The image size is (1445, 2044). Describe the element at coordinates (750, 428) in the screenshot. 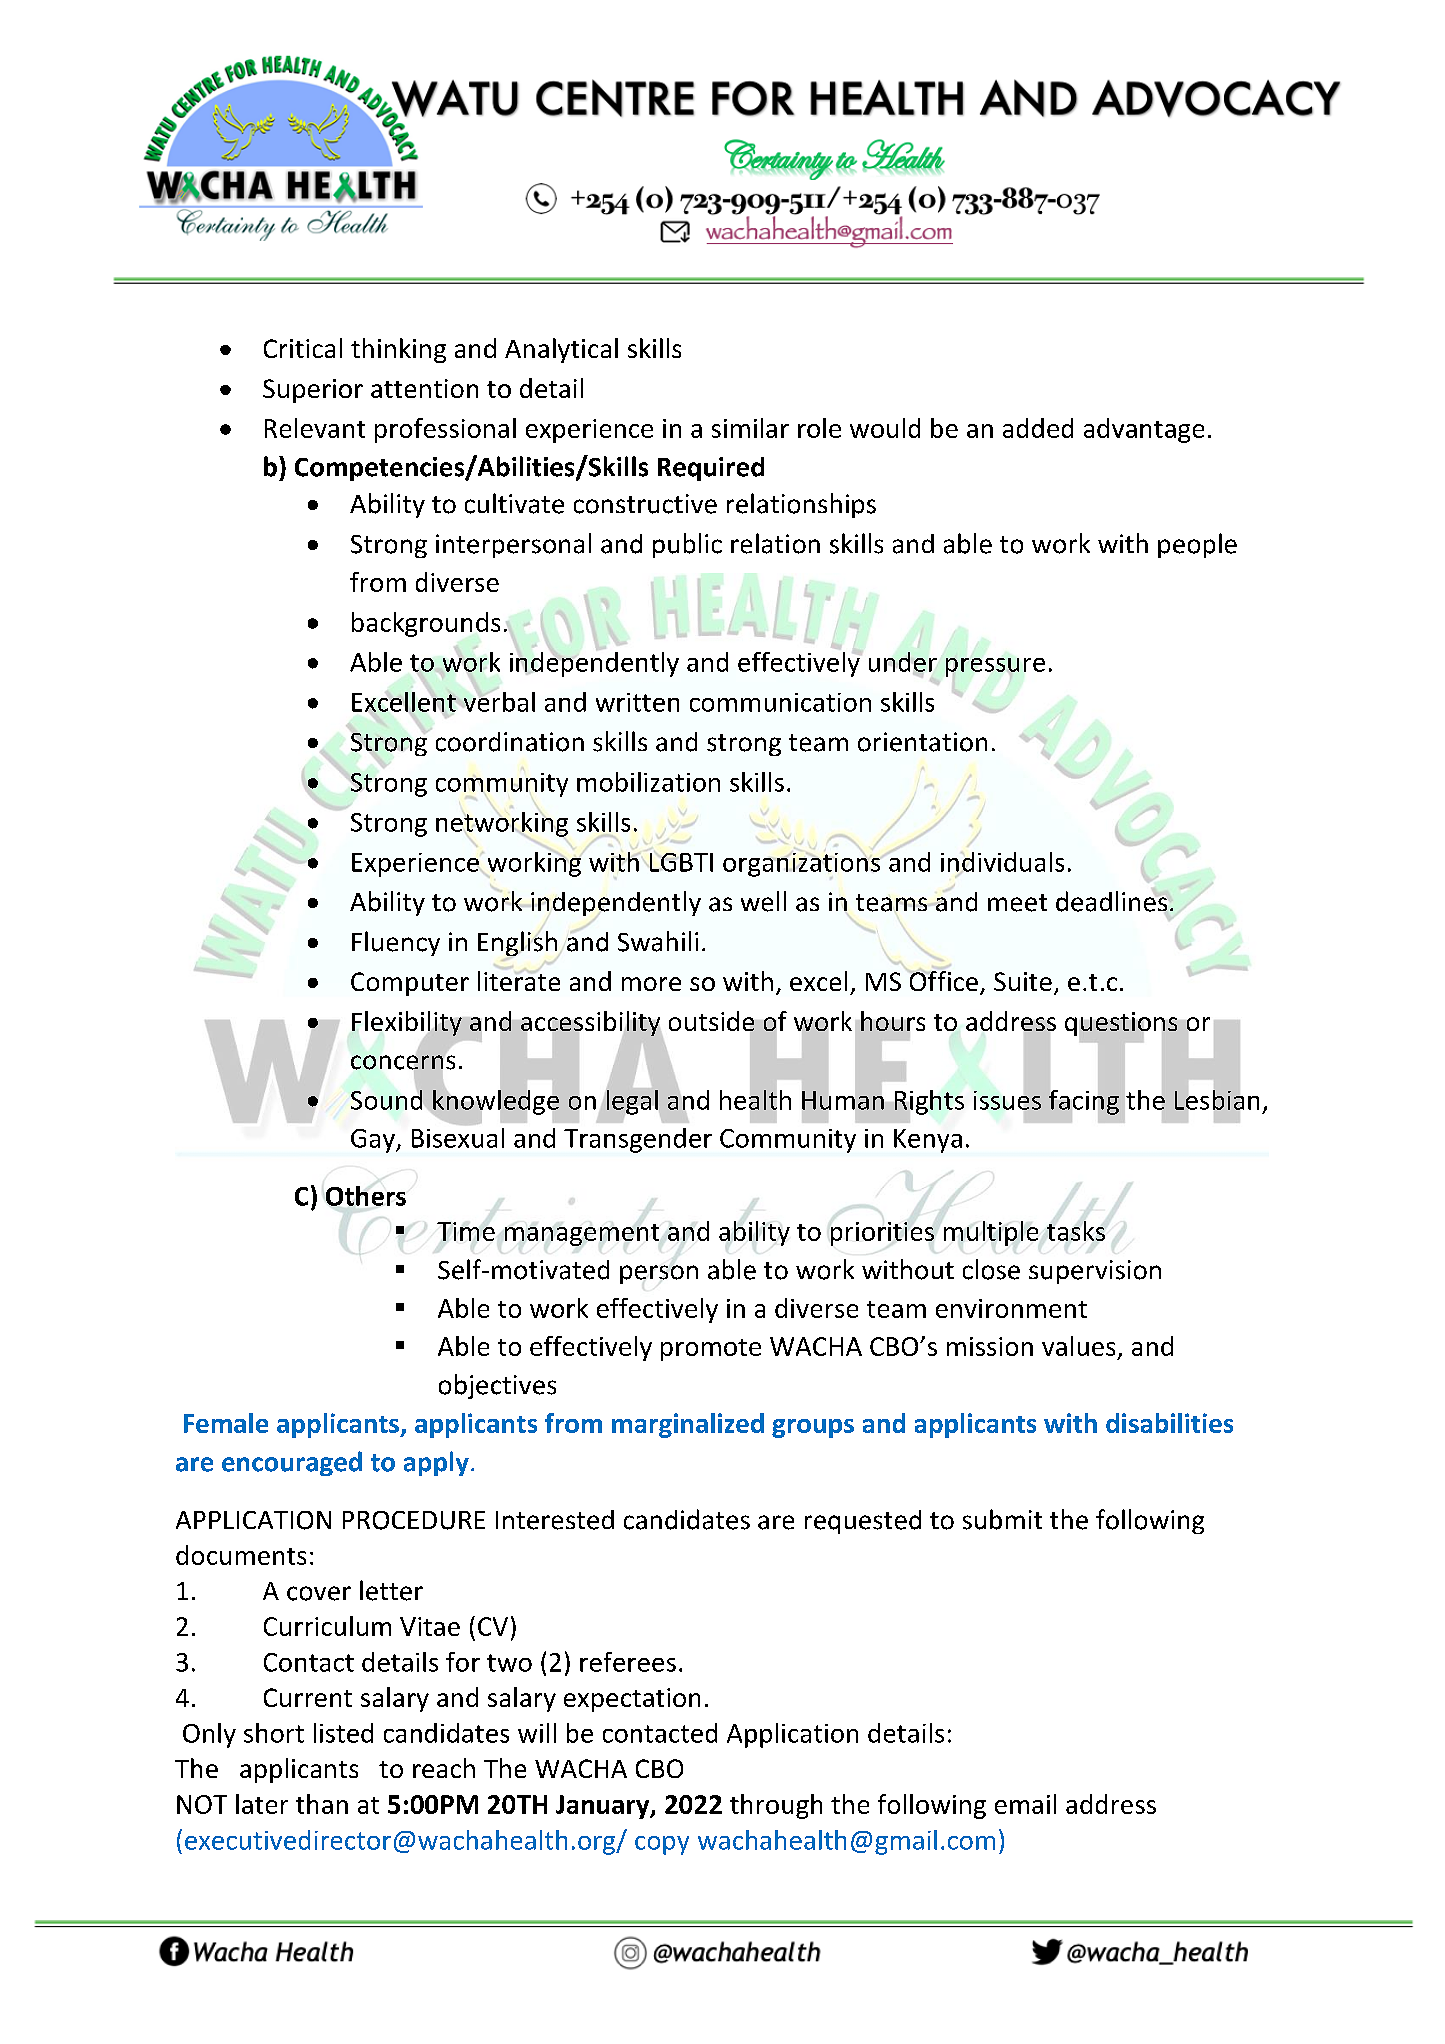

I see `similar` at that location.
